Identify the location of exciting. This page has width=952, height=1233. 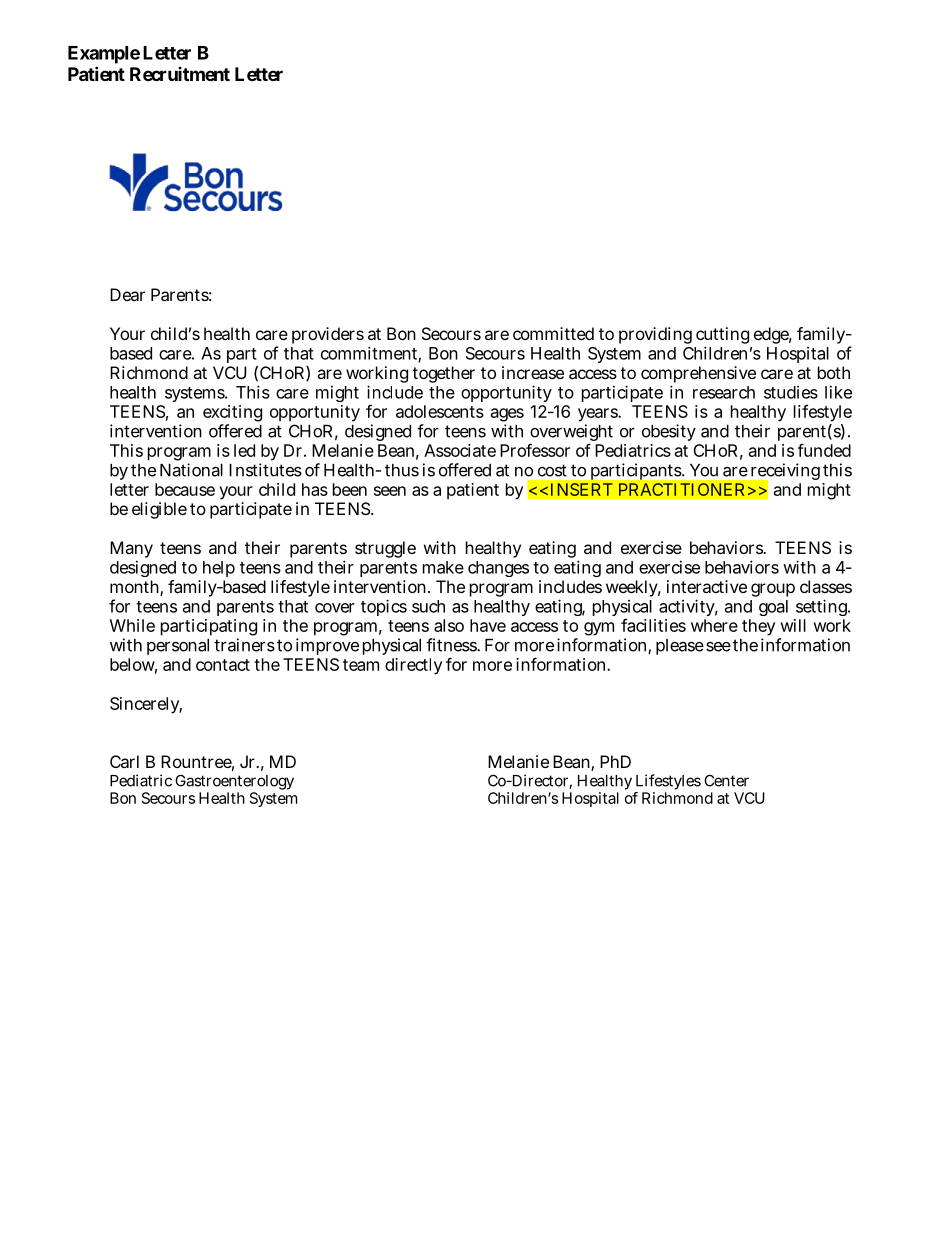
(232, 415).
